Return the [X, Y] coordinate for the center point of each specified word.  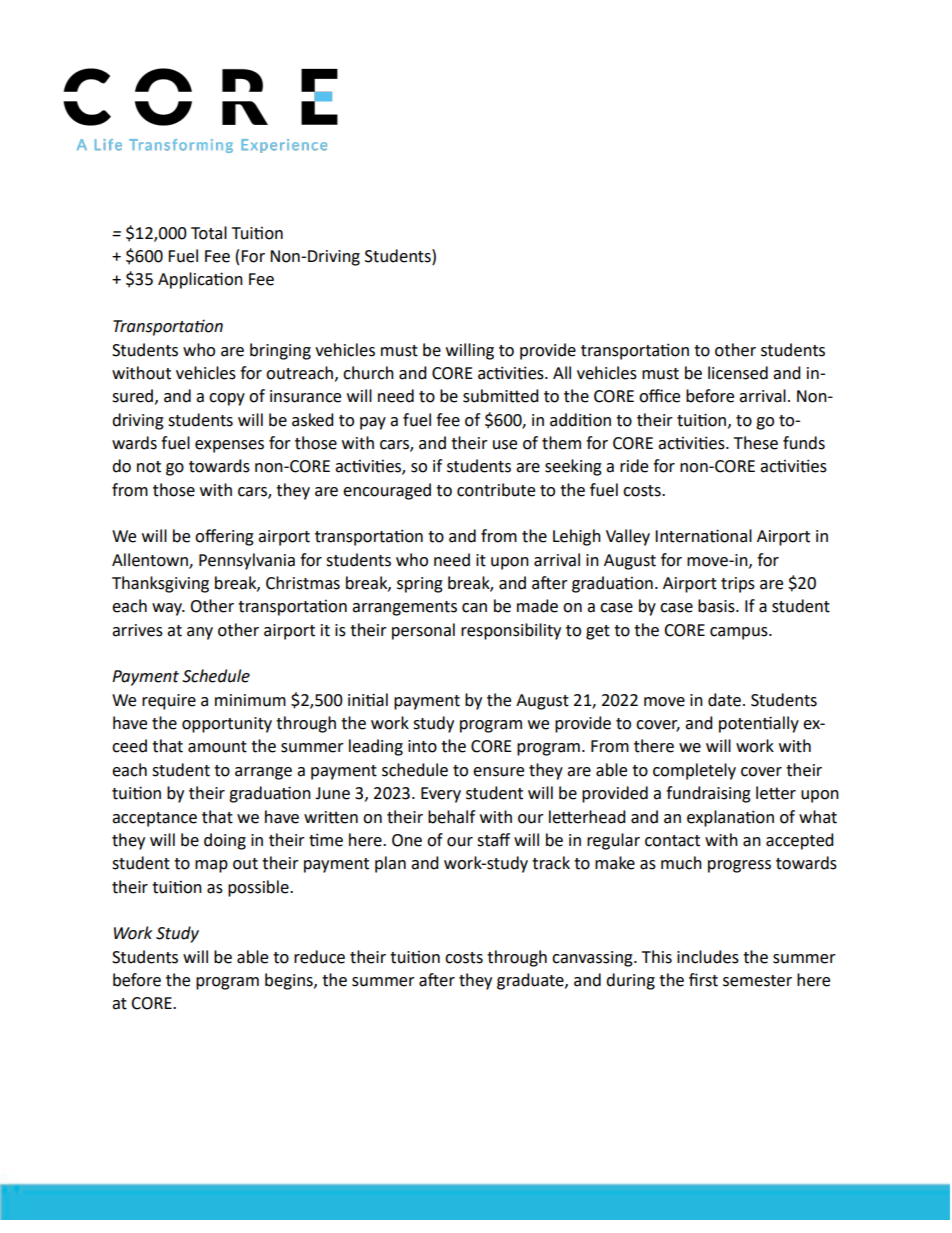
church [368, 373]
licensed [738, 373]
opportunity [227, 725]
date [724, 700]
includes [708, 957]
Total [209, 233]
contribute [496, 490]
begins [290, 981]
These [756, 443]
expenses [229, 446]
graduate [531, 981]
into [422, 746]
